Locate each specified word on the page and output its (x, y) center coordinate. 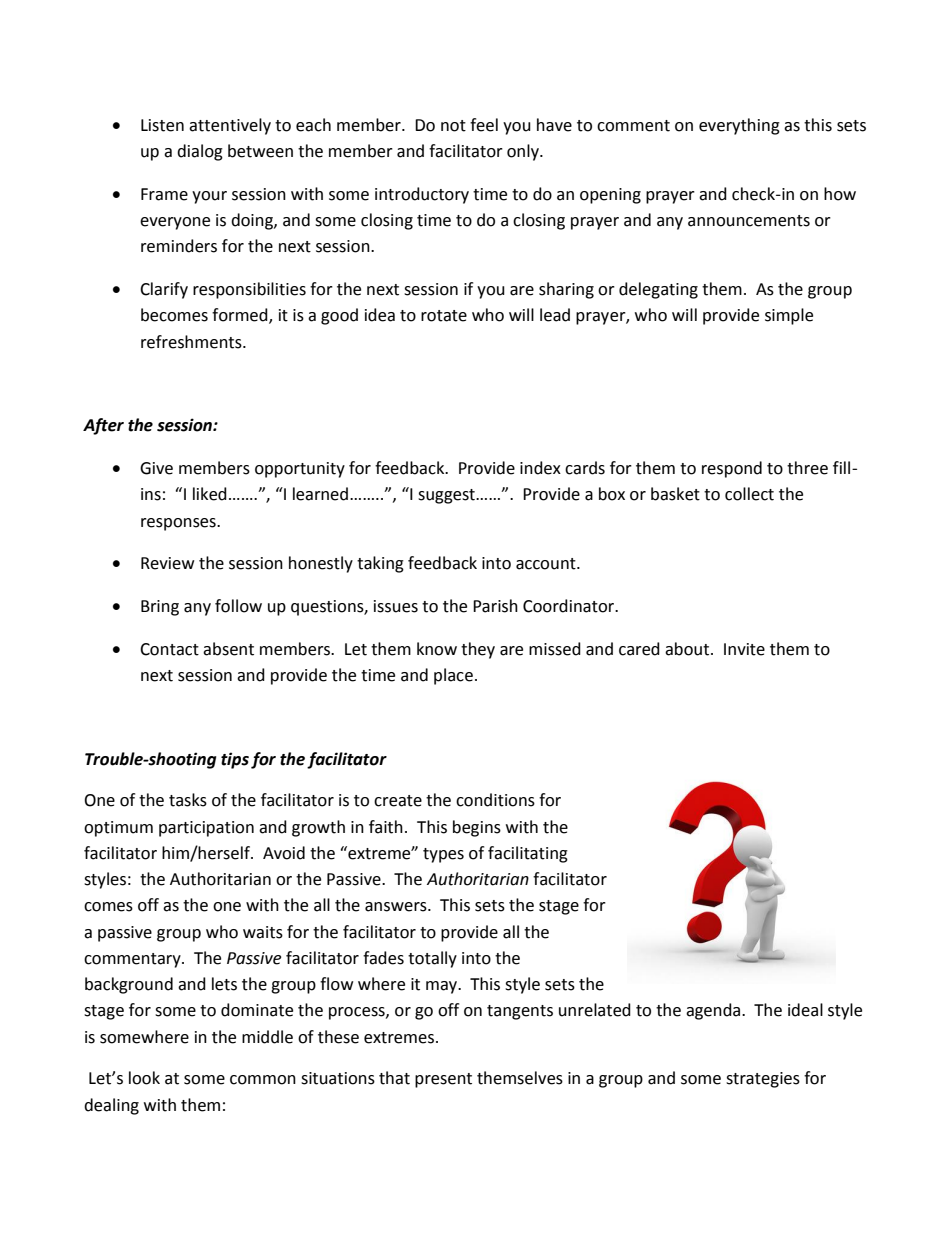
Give (156, 468)
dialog (200, 152)
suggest (447, 496)
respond (732, 469)
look (144, 1078)
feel (484, 125)
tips (235, 760)
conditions (495, 800)
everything (739, 126)
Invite (744, 649)
